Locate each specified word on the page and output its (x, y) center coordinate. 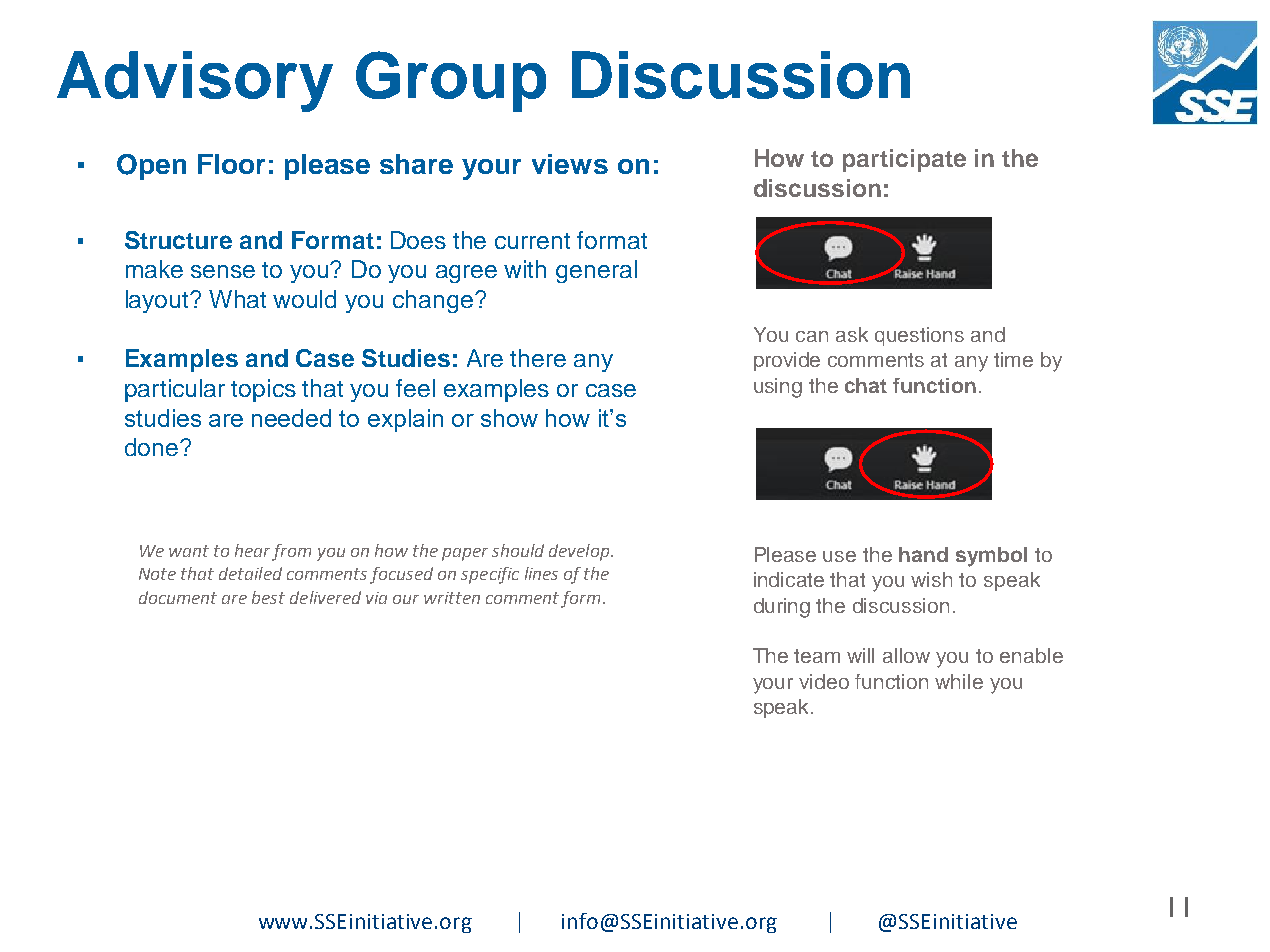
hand (923, 554)
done (151, 447)
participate (904, 160)
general (596, 271)
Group (451, 81)
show (509, 418)
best (268, 597)
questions (919, 336)
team (817, 656)
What (237, 299)
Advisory (195, 81)
